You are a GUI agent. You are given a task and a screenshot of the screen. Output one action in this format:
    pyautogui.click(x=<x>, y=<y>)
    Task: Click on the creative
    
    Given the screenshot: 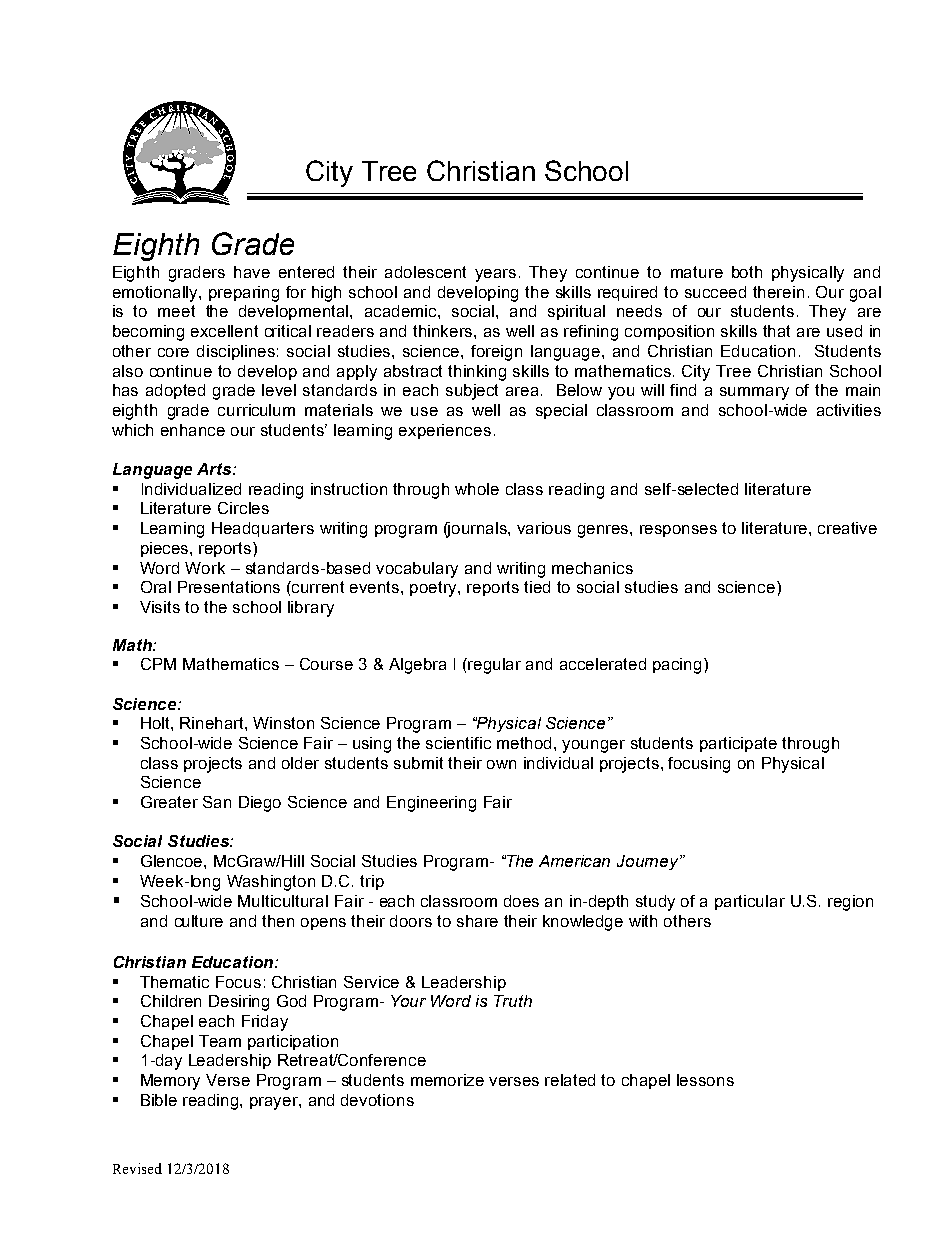 What is the action you would take?
    pyautogui.click(x=847, y=528)
